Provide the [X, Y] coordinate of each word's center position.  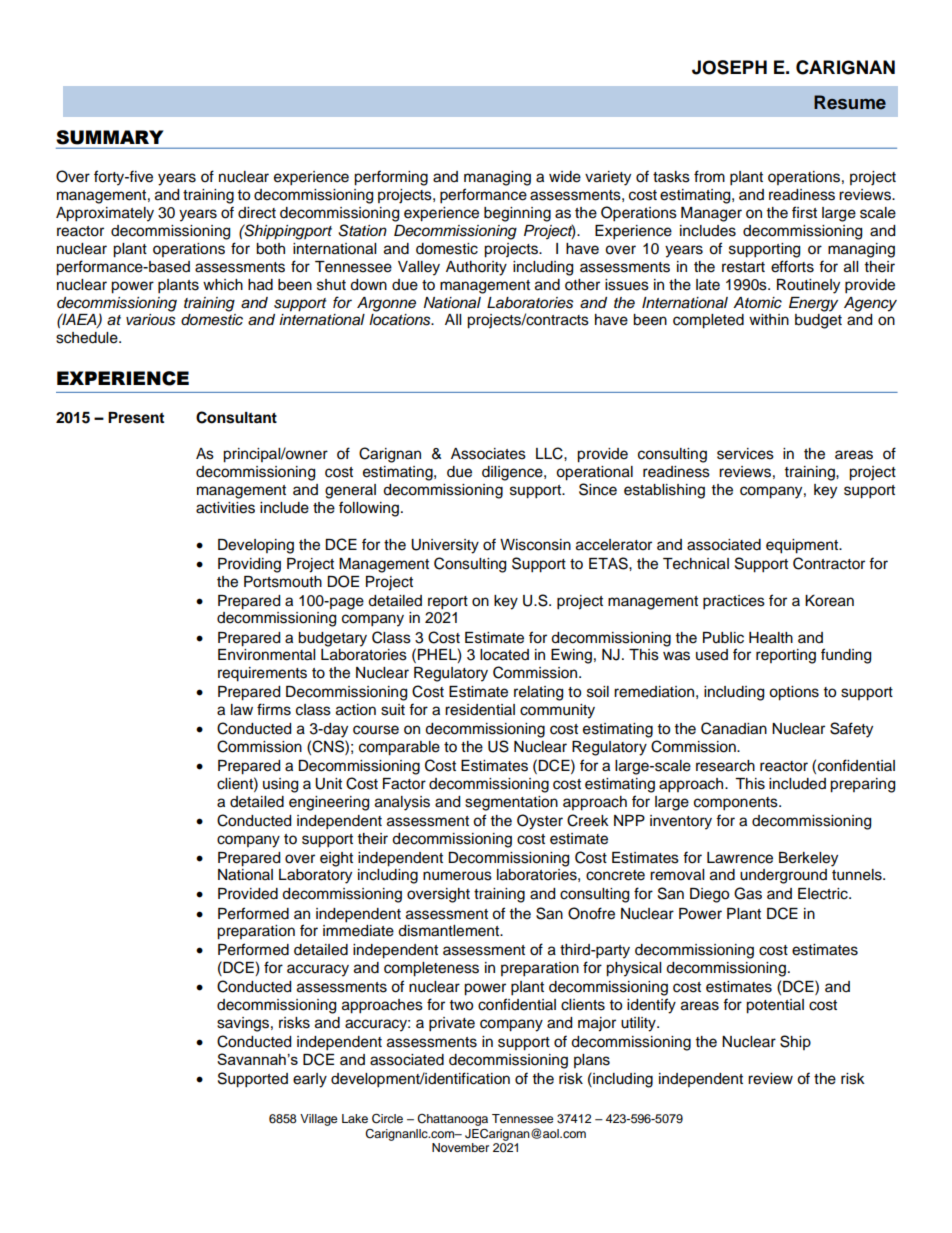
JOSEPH [729, 67]
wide [565, 177]
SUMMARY [110, 137]
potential [775, 1006]
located [504, 655]
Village [319, 1120]
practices [734, 602]
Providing [249, 565]
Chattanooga [452, 1121]
